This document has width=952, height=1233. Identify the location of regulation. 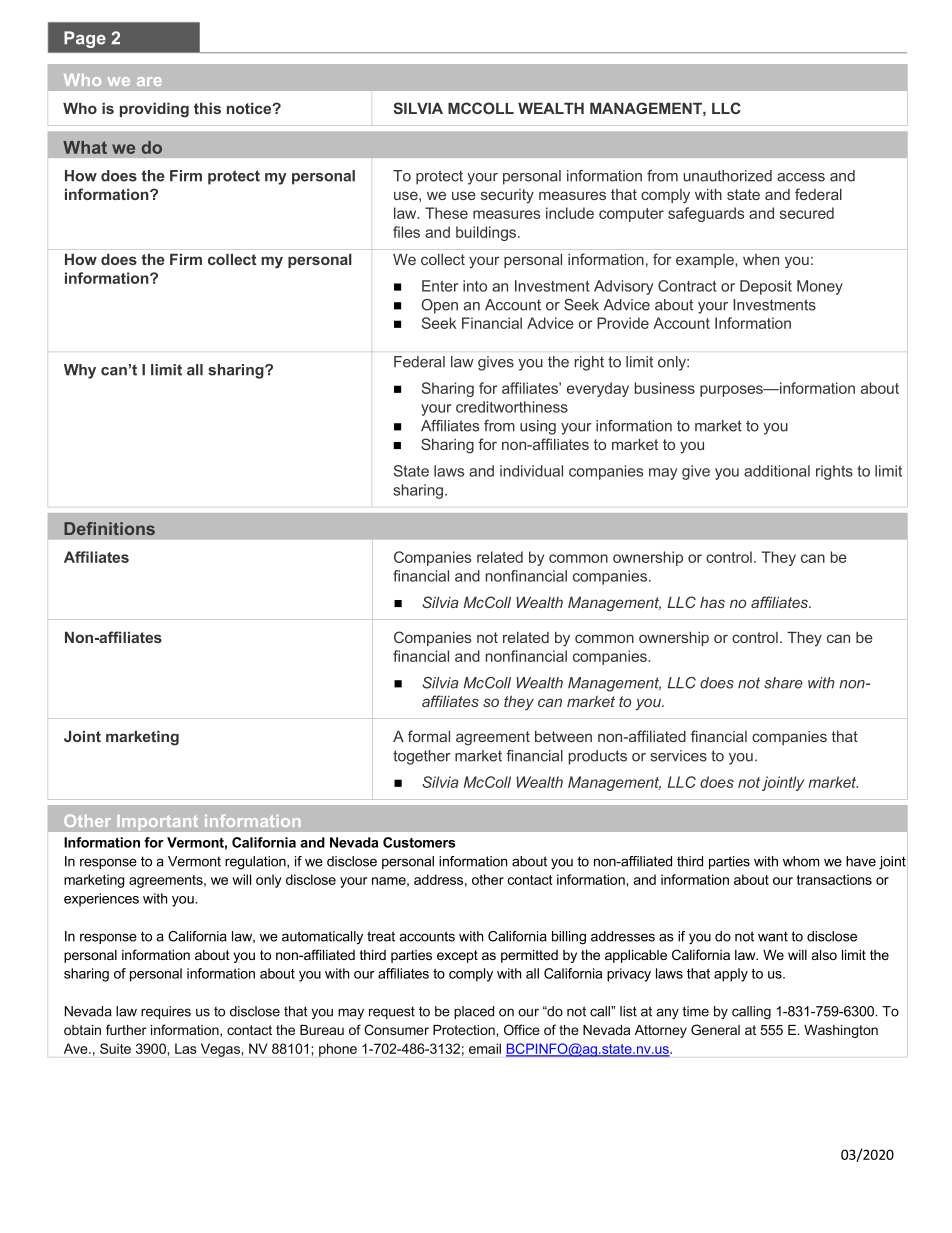
(256, 863).
